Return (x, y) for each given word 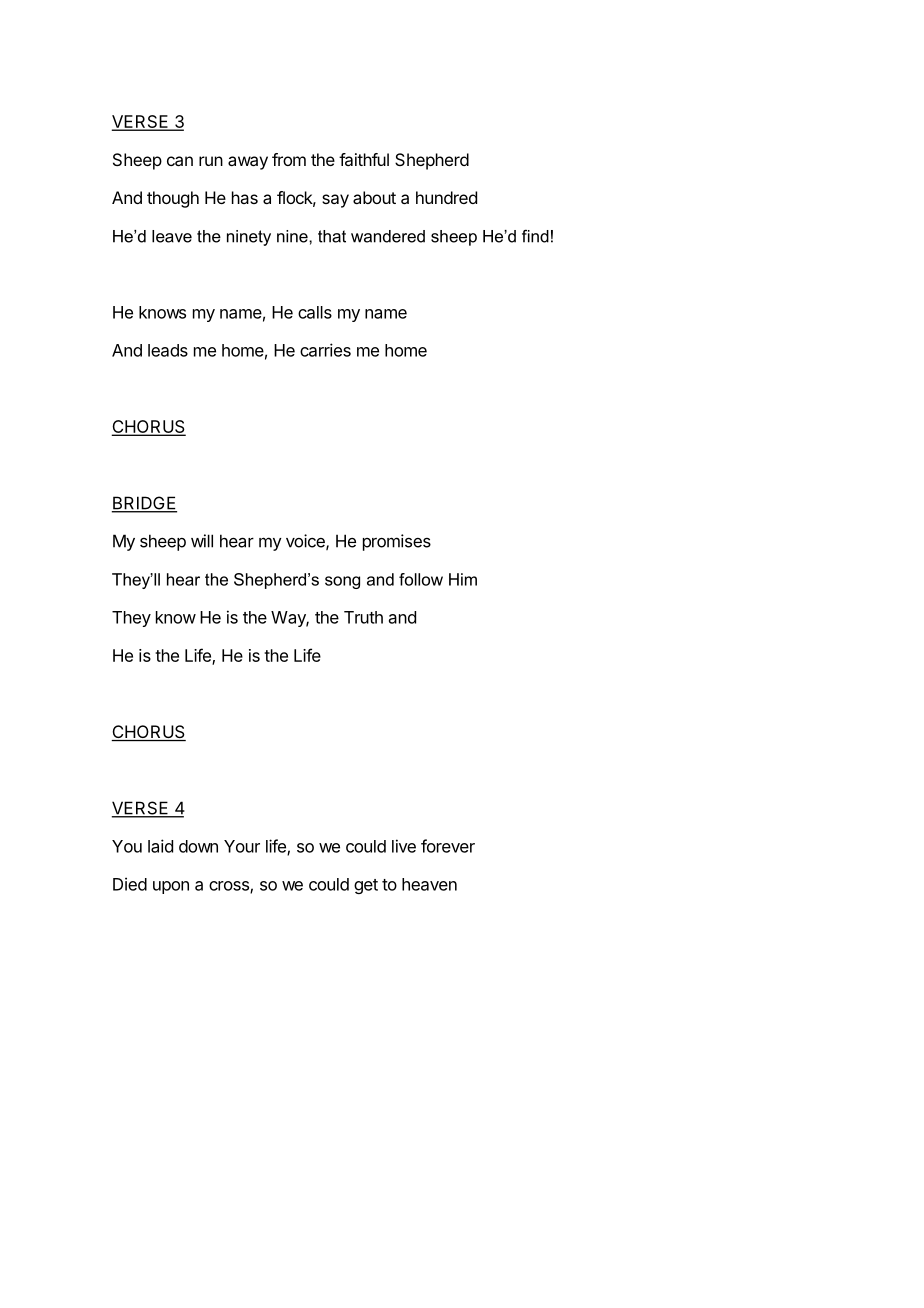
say (335, 201)
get (366, 886)
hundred (446, 197)
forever (448, 846)
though (173, 199)
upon (171, 887)
